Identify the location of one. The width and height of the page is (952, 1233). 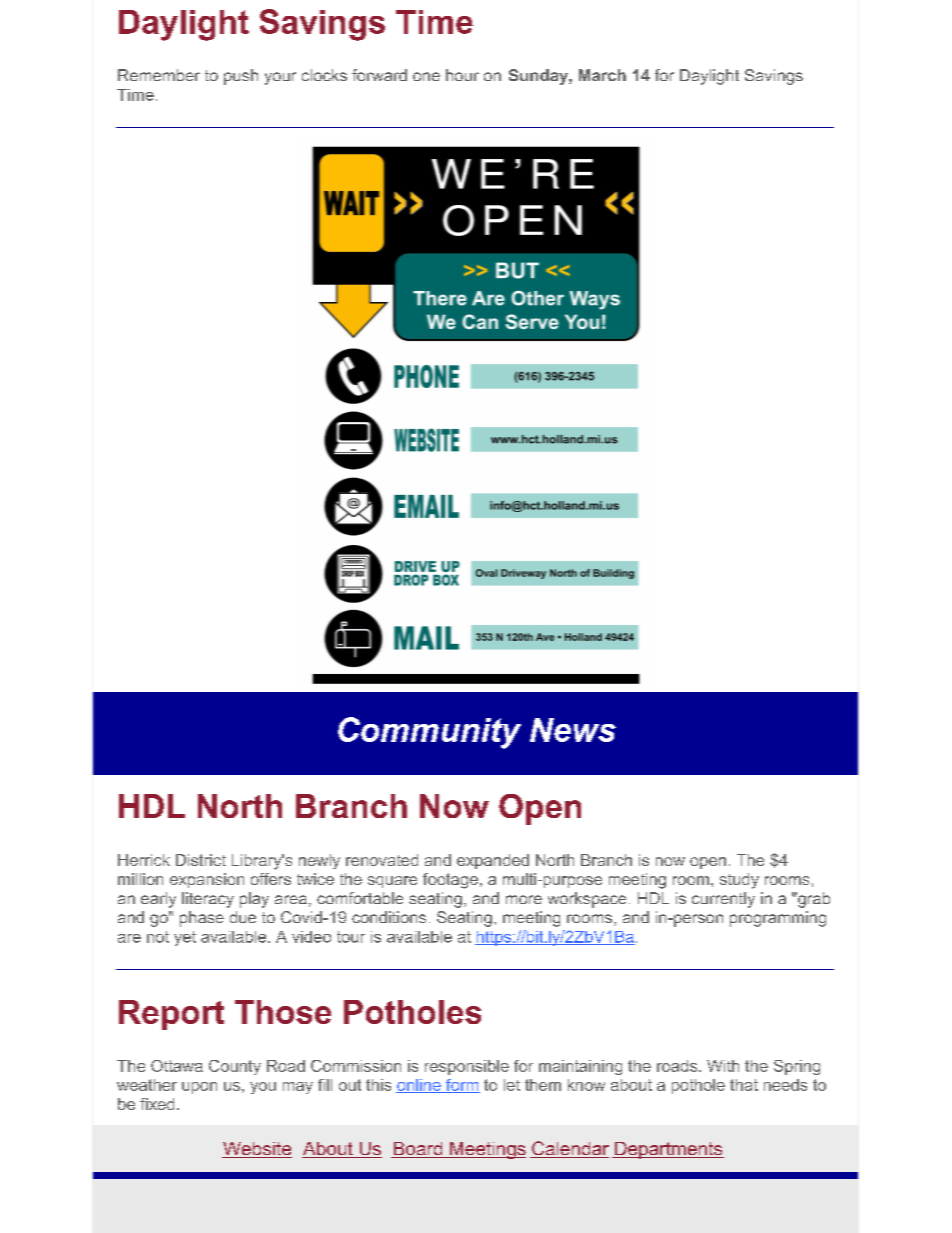
(426, 76).
